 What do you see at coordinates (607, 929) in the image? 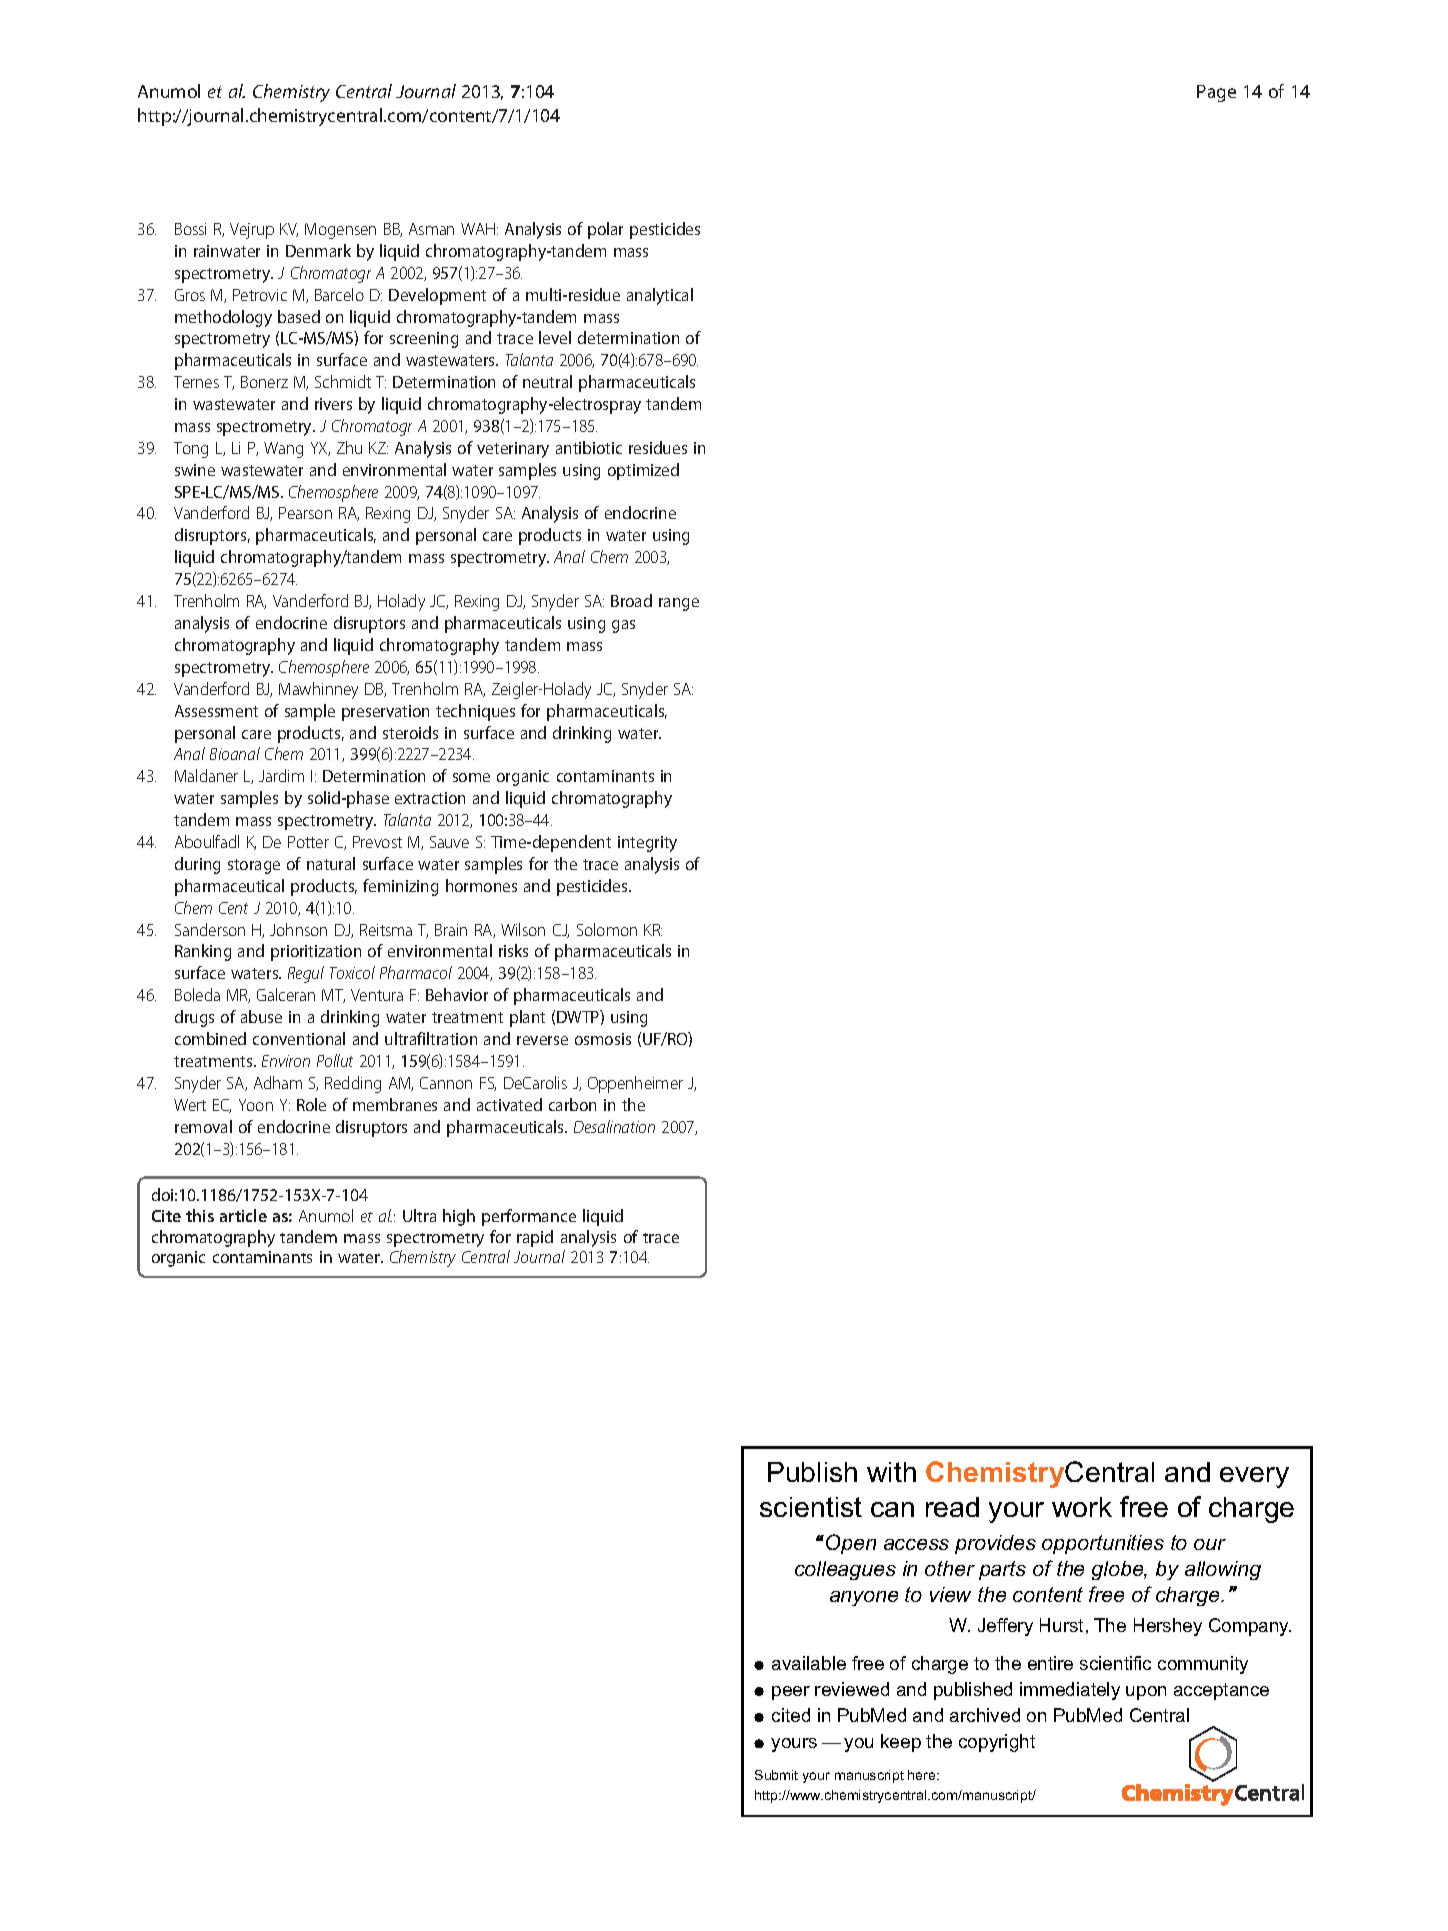
I see `Solomon` at bounding box center [607, 929].
